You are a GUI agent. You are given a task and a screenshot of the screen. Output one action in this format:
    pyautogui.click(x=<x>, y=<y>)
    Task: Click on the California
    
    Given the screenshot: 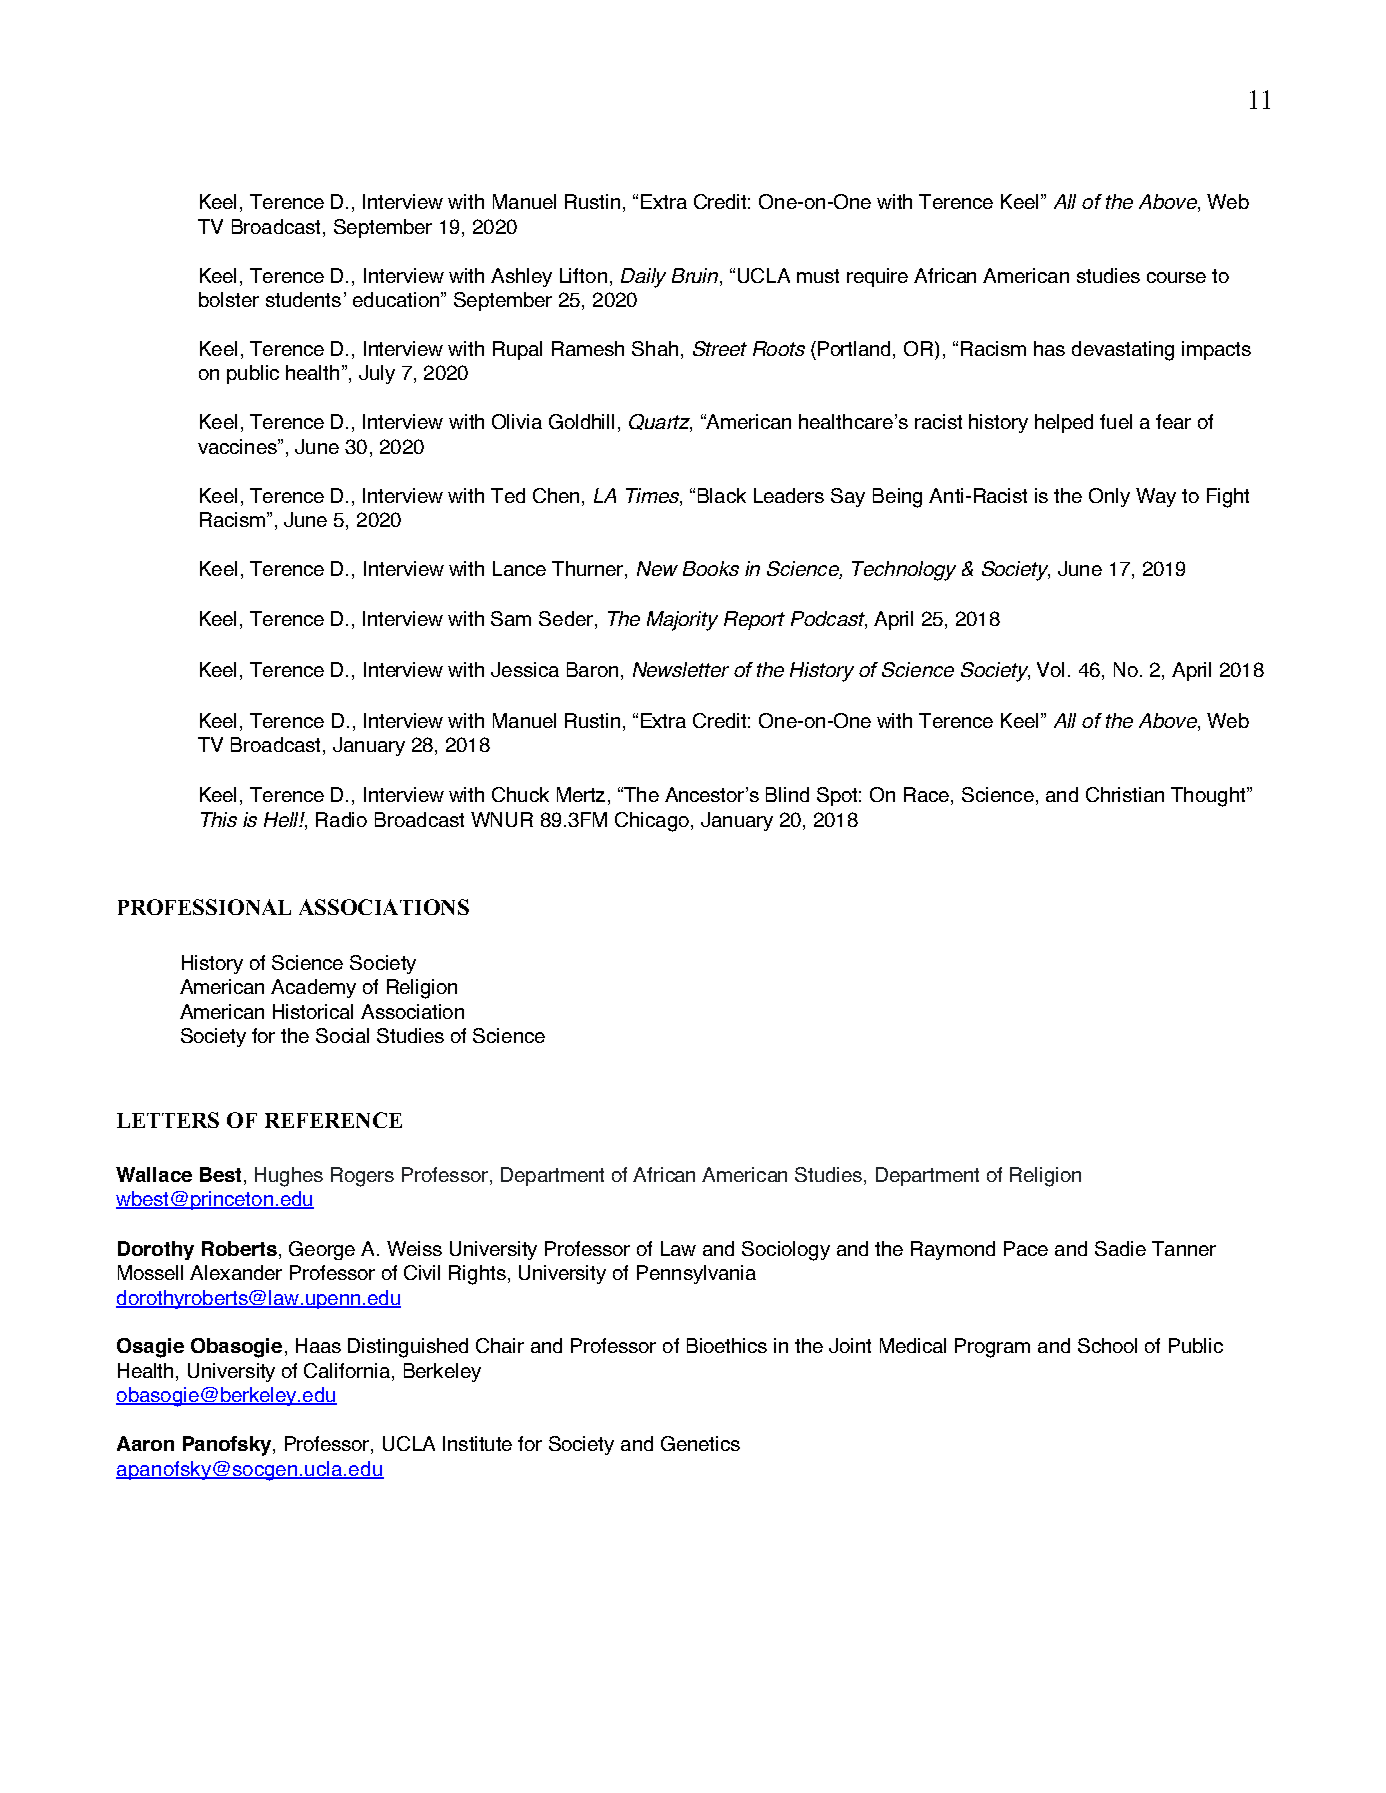 What is the action you would take?
    pyautogui.click(x=348, y=1372)
